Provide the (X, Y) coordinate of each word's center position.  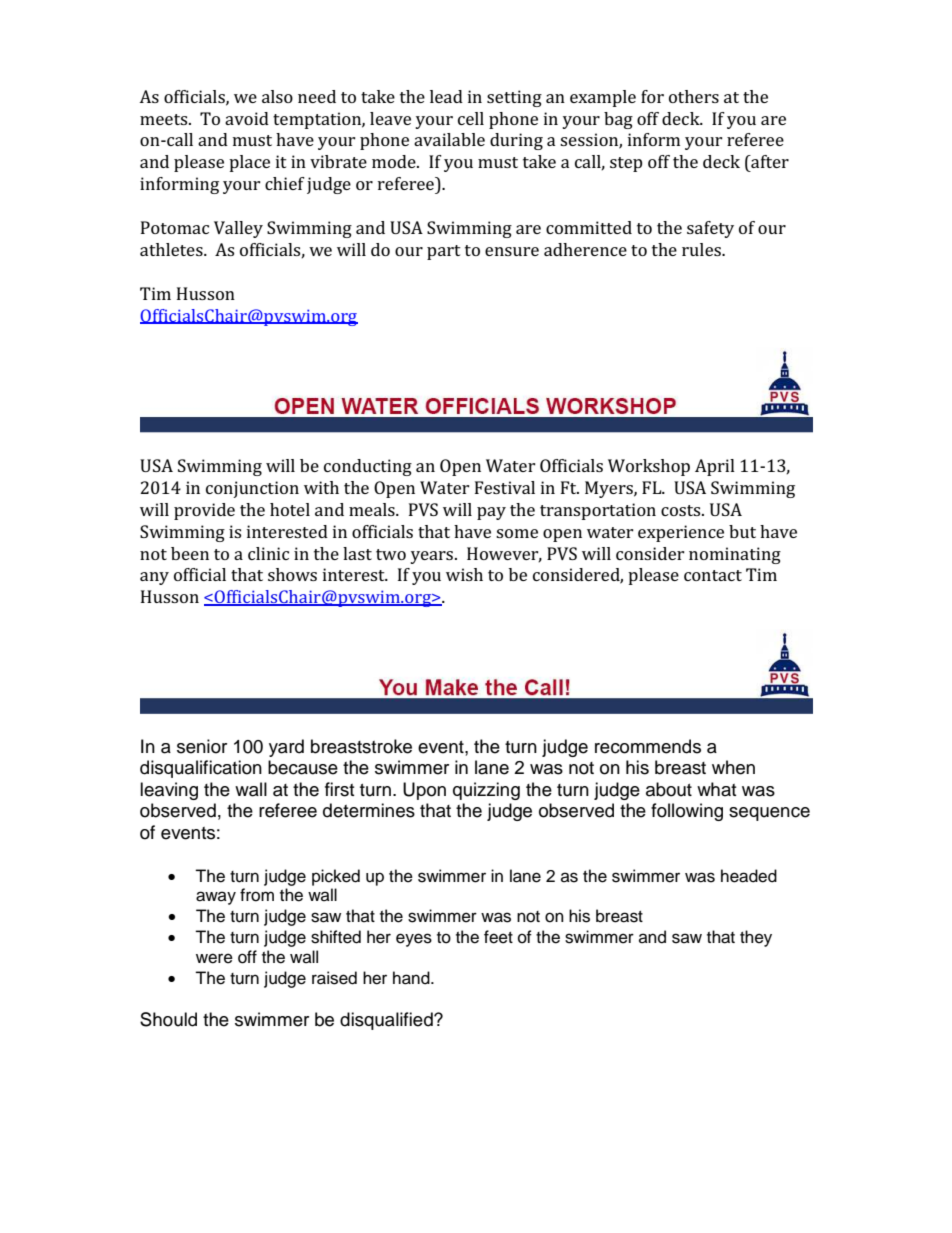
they (756, 938)
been (190, 553)
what (716, 789)
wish (464, 574)
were (214, 958)
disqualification (201, 769)
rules (702, 249)
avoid (247, 118)
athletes (172, 249)
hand (412, 978)
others (694, 96)
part (444, 252)
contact (713, 575)
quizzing (486, 791)
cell (471, 118)
